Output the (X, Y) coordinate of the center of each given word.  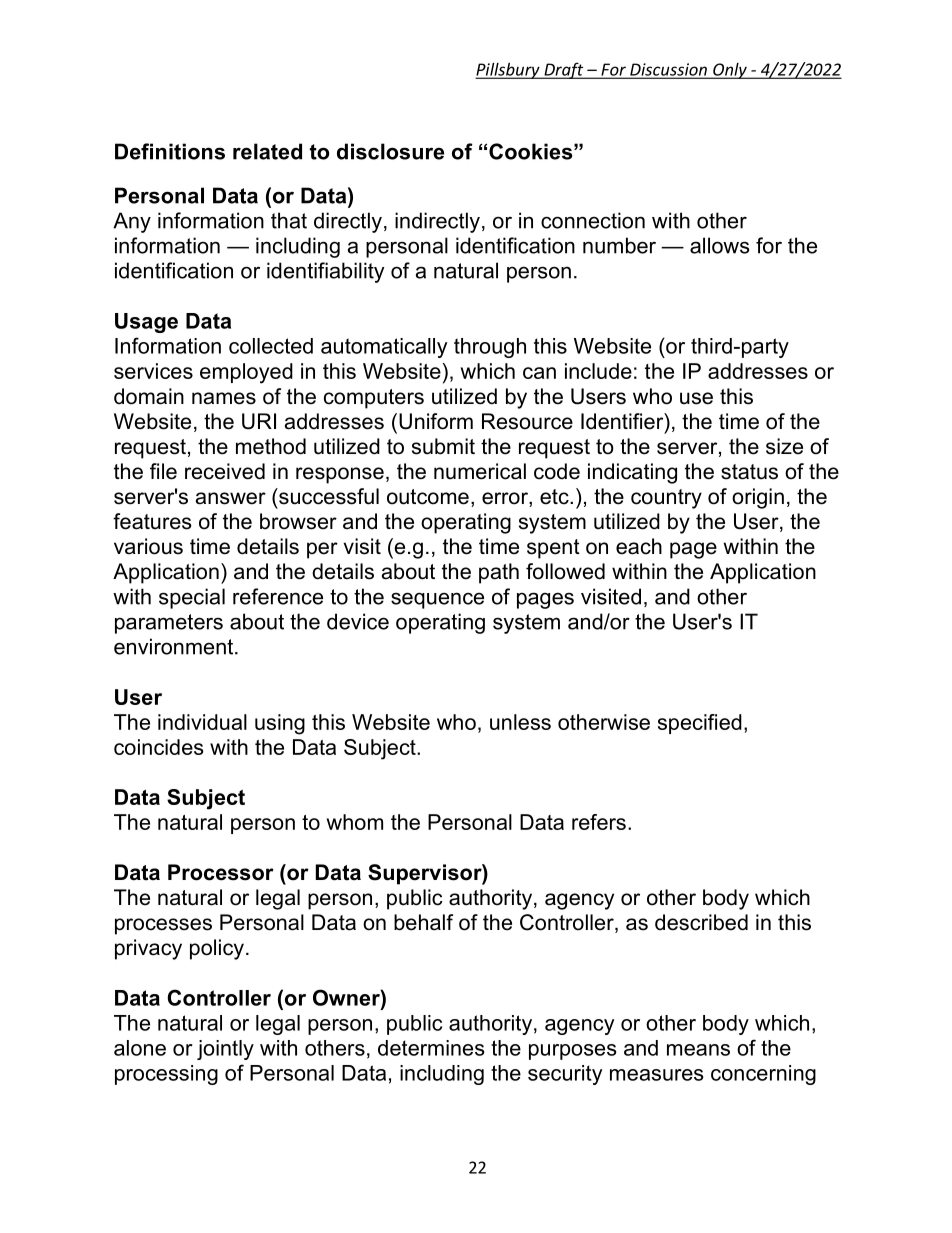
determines (431, 1048)
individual (202, 722)
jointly (225, 1050)
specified (700, 724)
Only (730, 71)
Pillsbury (508, 71)
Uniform (436, 421)
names (224, 398)
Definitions (170, 151)
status (749, 472)
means (698, 1050)
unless (520, 722)
